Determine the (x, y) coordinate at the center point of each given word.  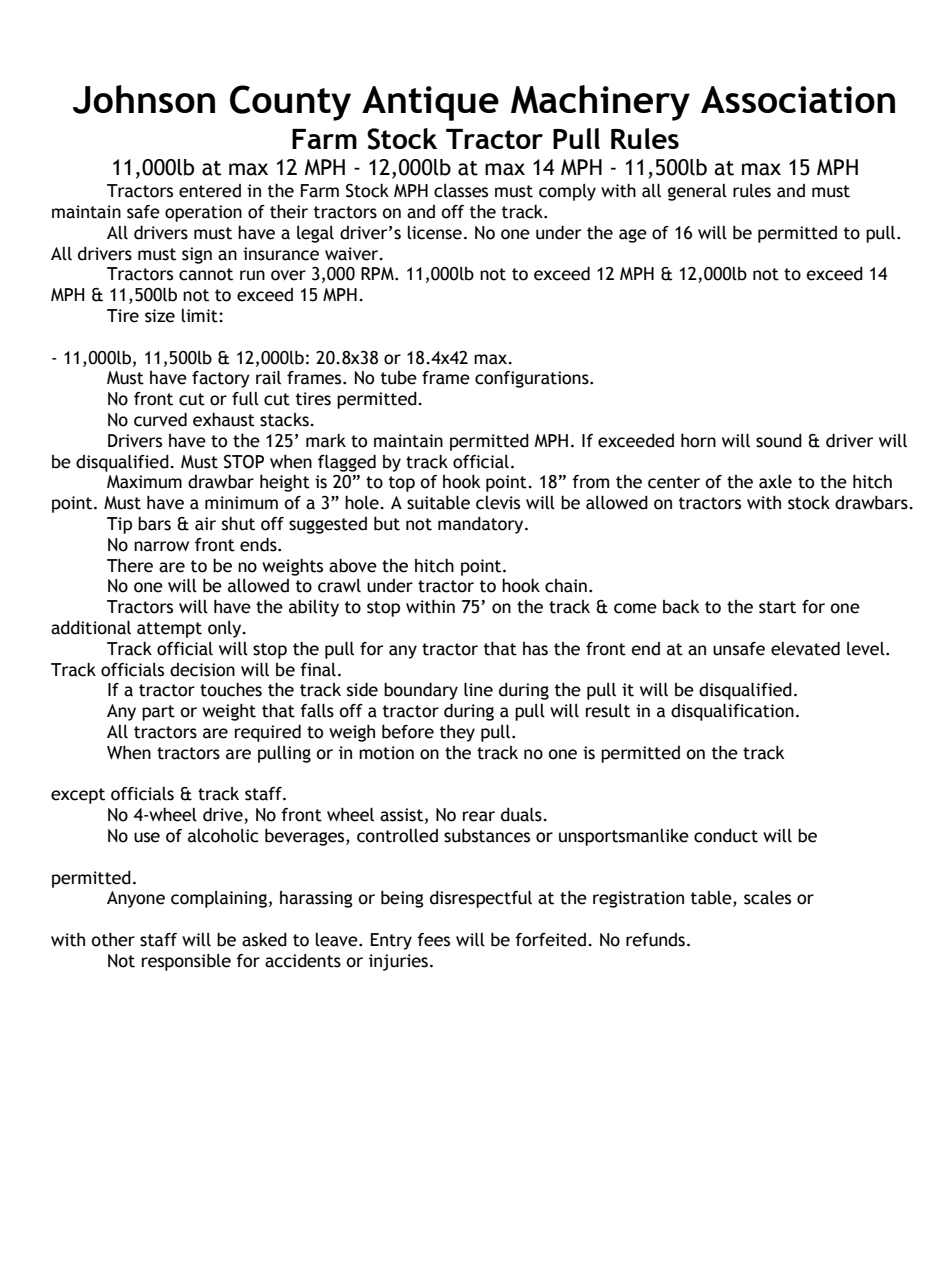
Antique (430, 103)
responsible (186, 962)
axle (775, 481)
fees (433, 940)
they (457, 733)
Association (798, 99)
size (160, 316)
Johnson (144, 99)
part (158, 713)
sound (779, 441)
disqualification (732, 712)
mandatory (482, 525)
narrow (161, 546)
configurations (533, 379)
